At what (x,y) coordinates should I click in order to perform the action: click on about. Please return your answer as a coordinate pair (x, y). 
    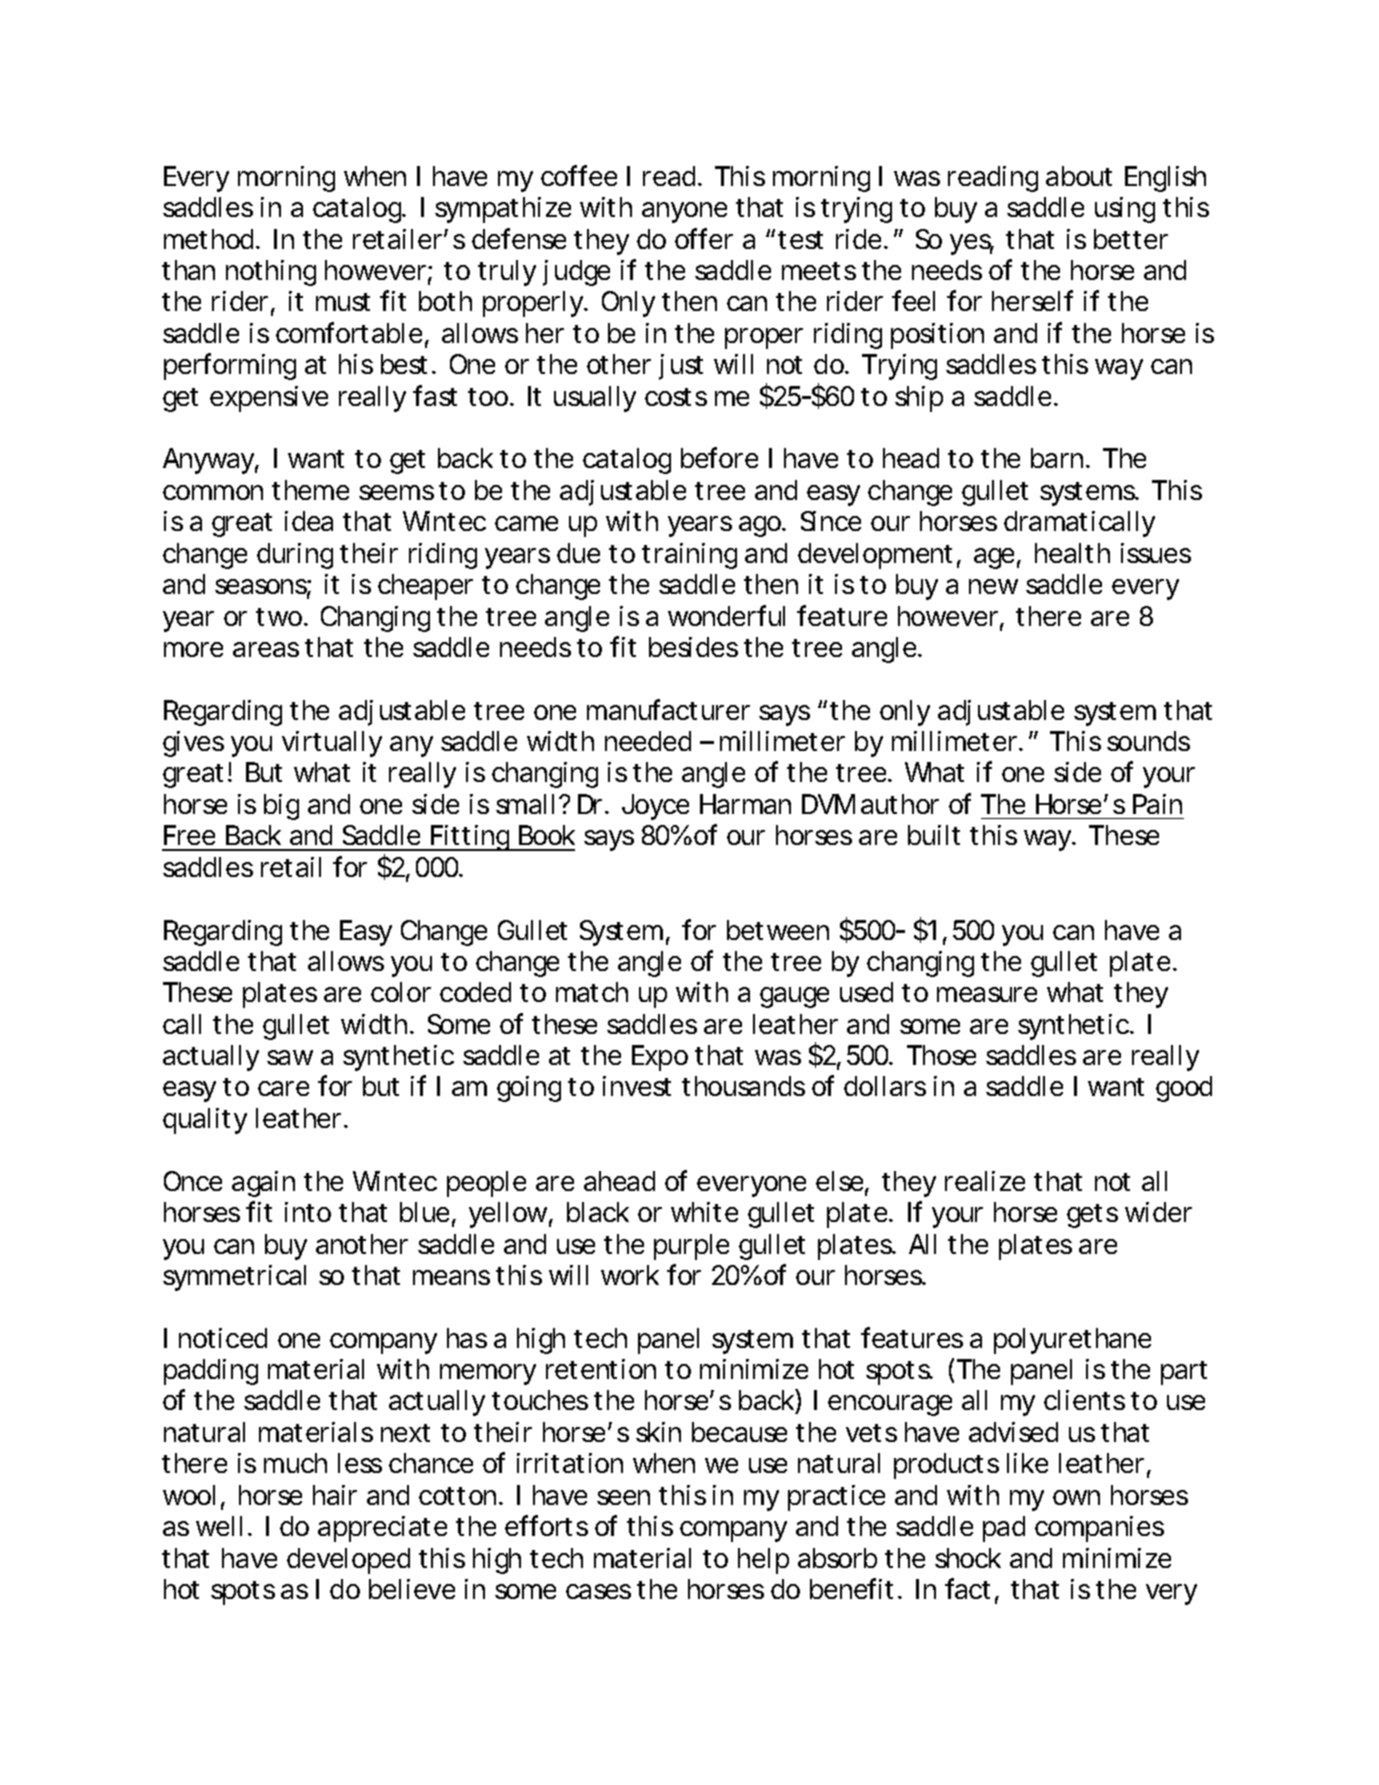
    Looking at the image, I should click on (1079, 176).
